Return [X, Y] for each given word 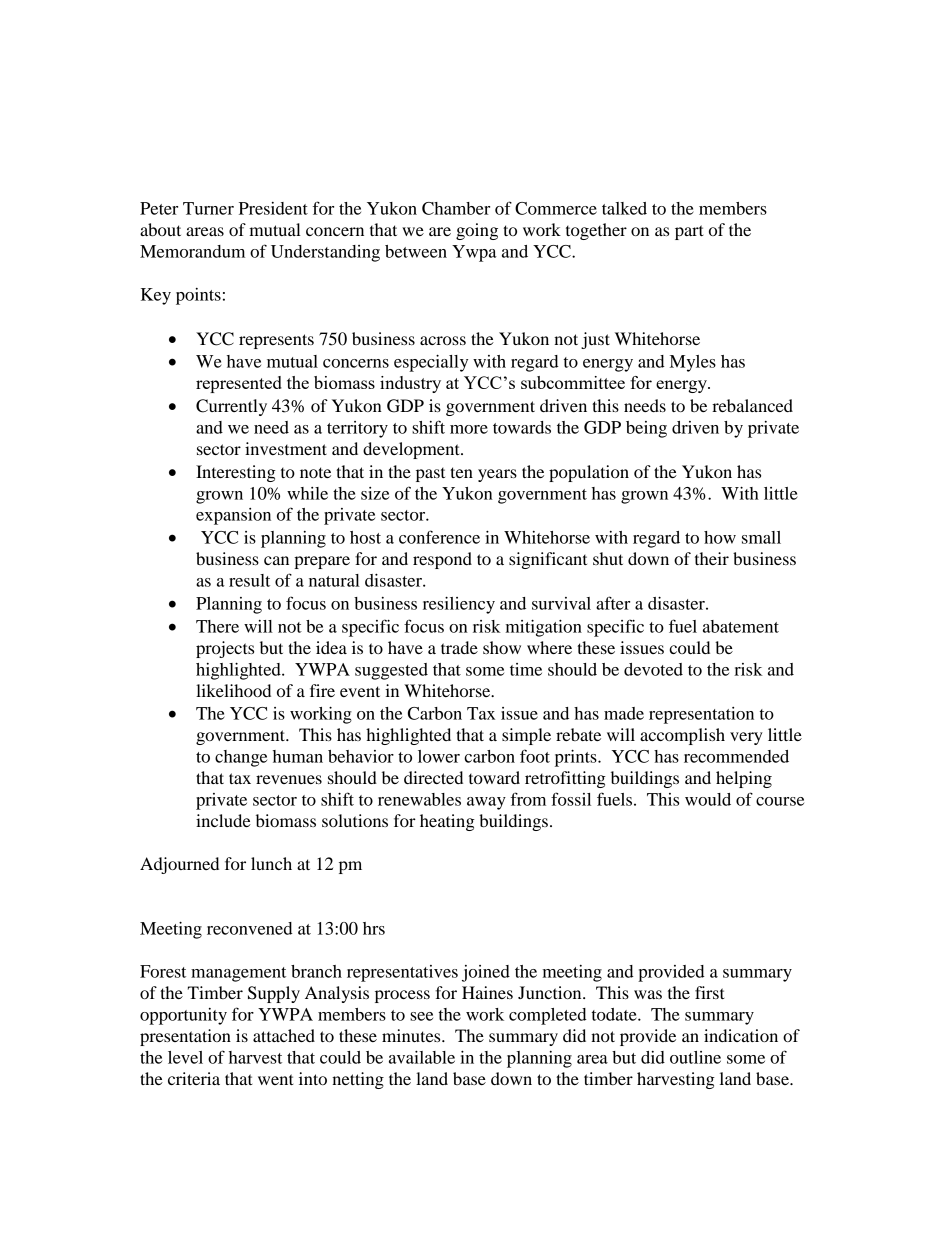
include [223, 820]
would [708, 799]
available [422, 1057]
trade [459, 647]
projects [225, 649]
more [469, 429]
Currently [231, 407]
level [185, 1057]
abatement [741, 626]
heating [447, 822]
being [646, 429]
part [689, 232]
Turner [208, 208]
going [477, 231]
